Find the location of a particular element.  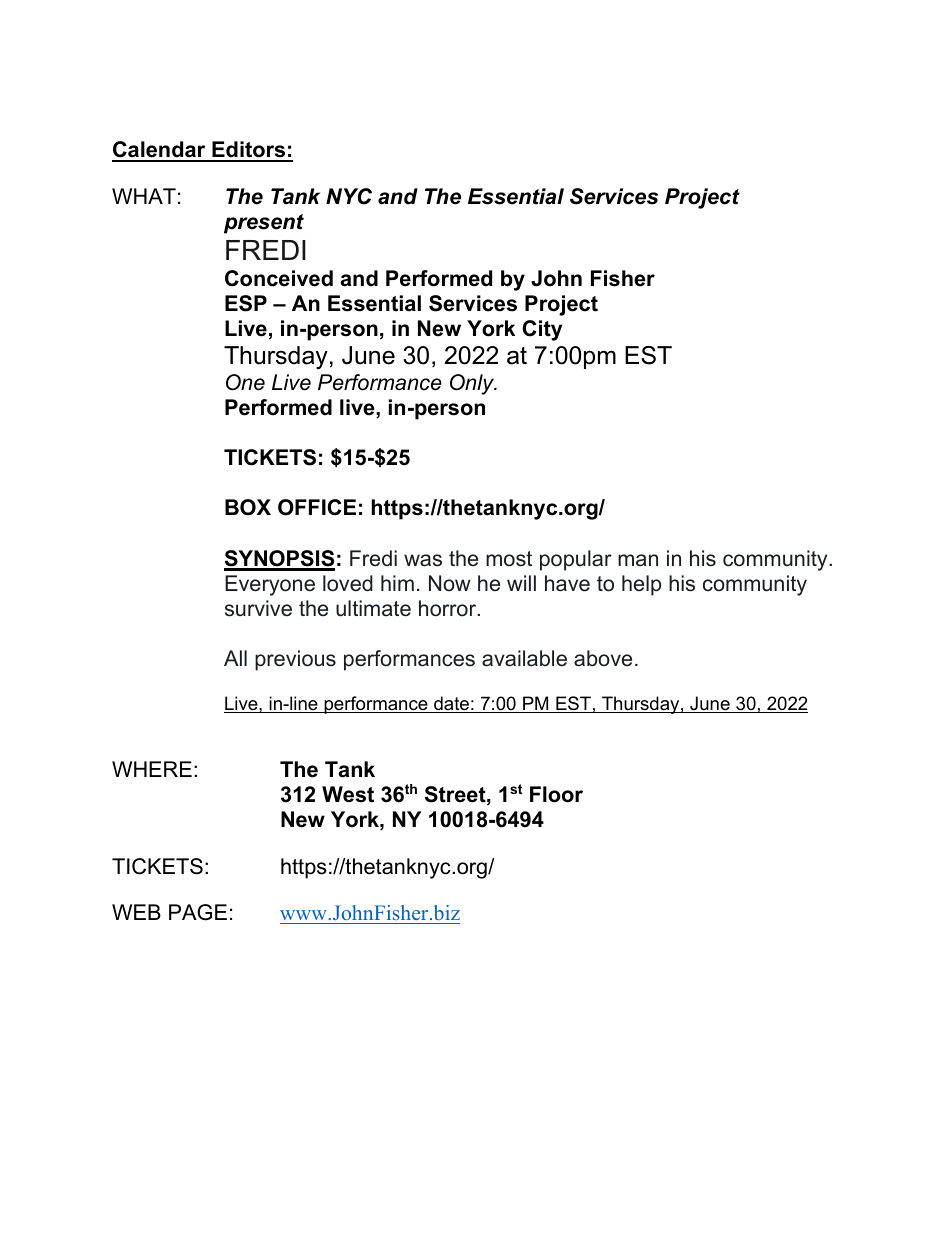

Only is located at coordinates (473, 384).
